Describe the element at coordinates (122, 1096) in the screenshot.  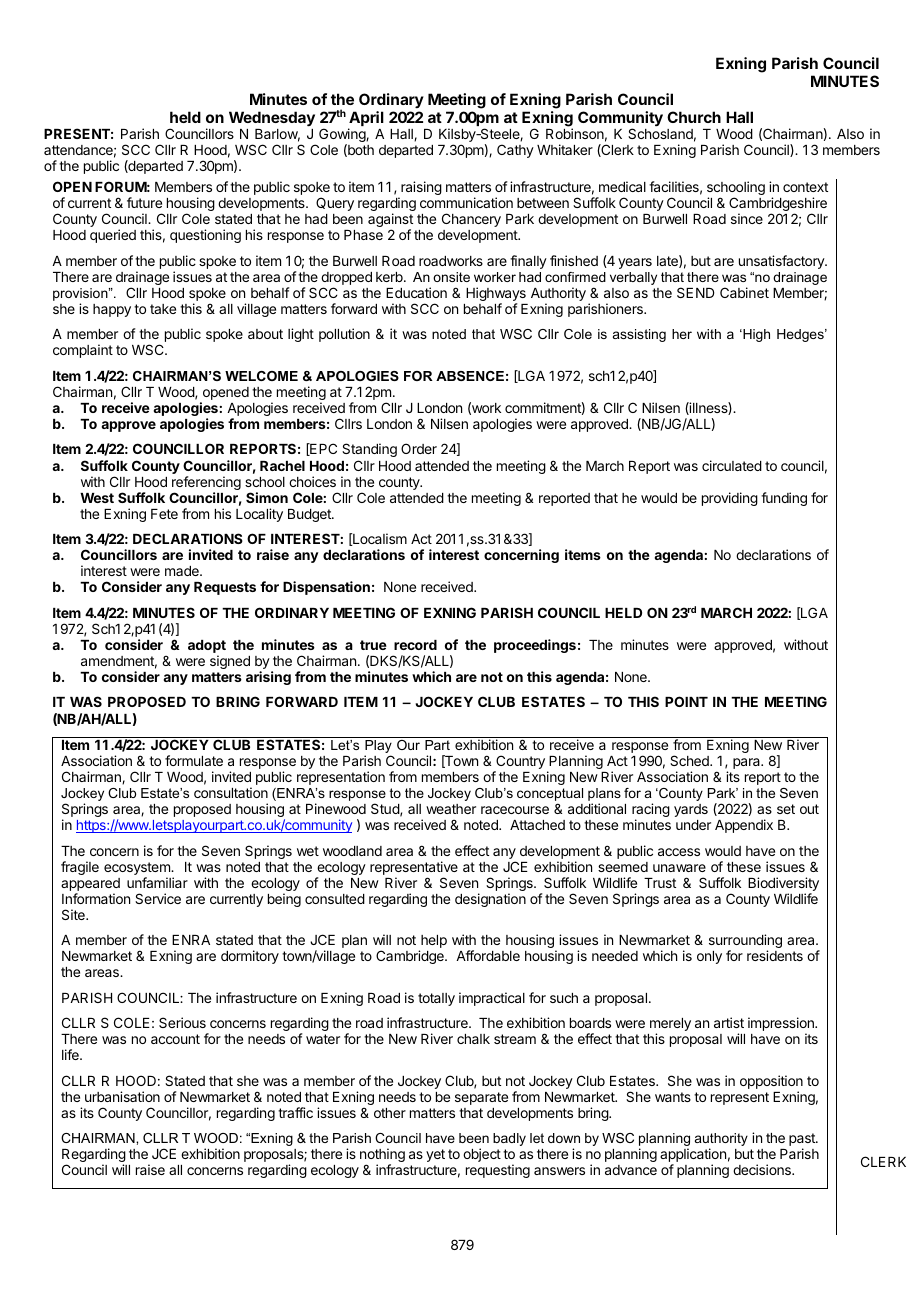
I see `urbanisation` at that location.
